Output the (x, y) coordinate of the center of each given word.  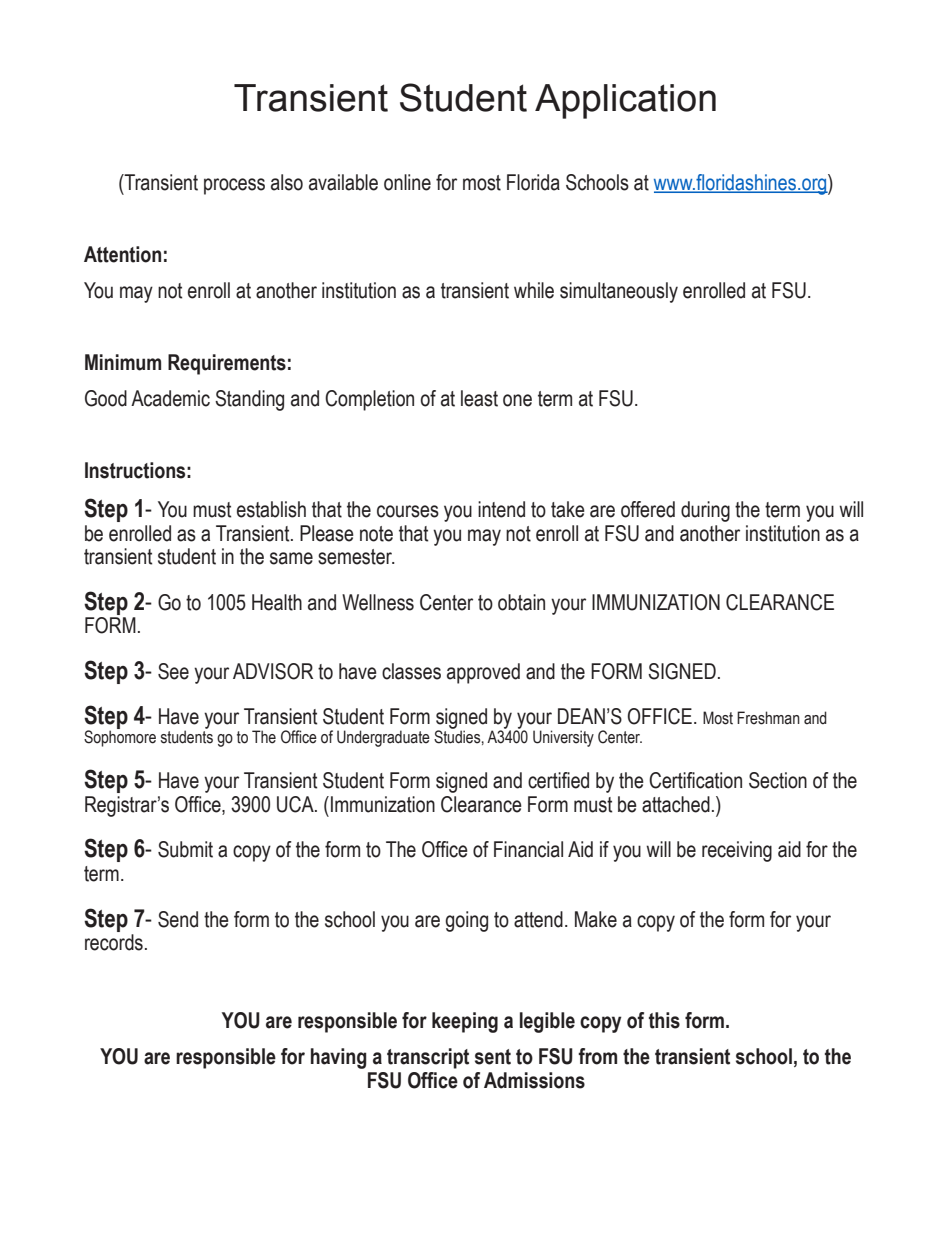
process (234, 186)
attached (676, 804)
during (705, 511)
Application (625, 101)
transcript (428, 1058)
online (407, 182)
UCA (296, 804)
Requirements (227, 364)
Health (277, 602)
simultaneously (619, 292)
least (479, 398)
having (339, 1058)
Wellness (378, 602)
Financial (528, 849)
